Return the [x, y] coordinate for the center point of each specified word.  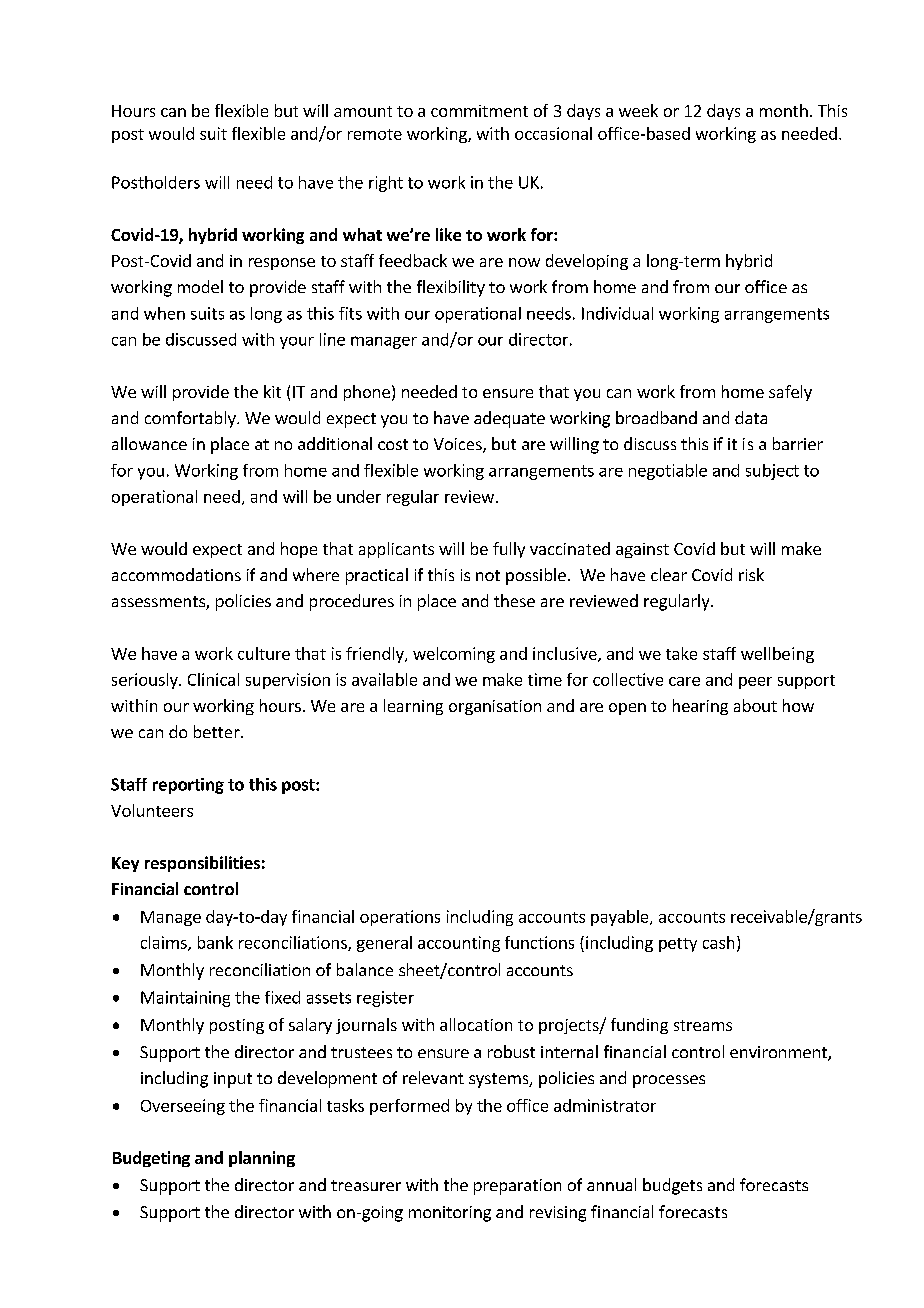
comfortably [191, 419]
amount [363, 111]
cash [718, 942]
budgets [672, 1186]
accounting [459, 944]
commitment [479, 111]
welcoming [454, 655]
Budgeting [151, 1159]
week [638, 110]
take [681, 653]
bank [215, 942]
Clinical [213, 679]
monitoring [450, 1214]
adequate [509, 419]
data [751, 417]
